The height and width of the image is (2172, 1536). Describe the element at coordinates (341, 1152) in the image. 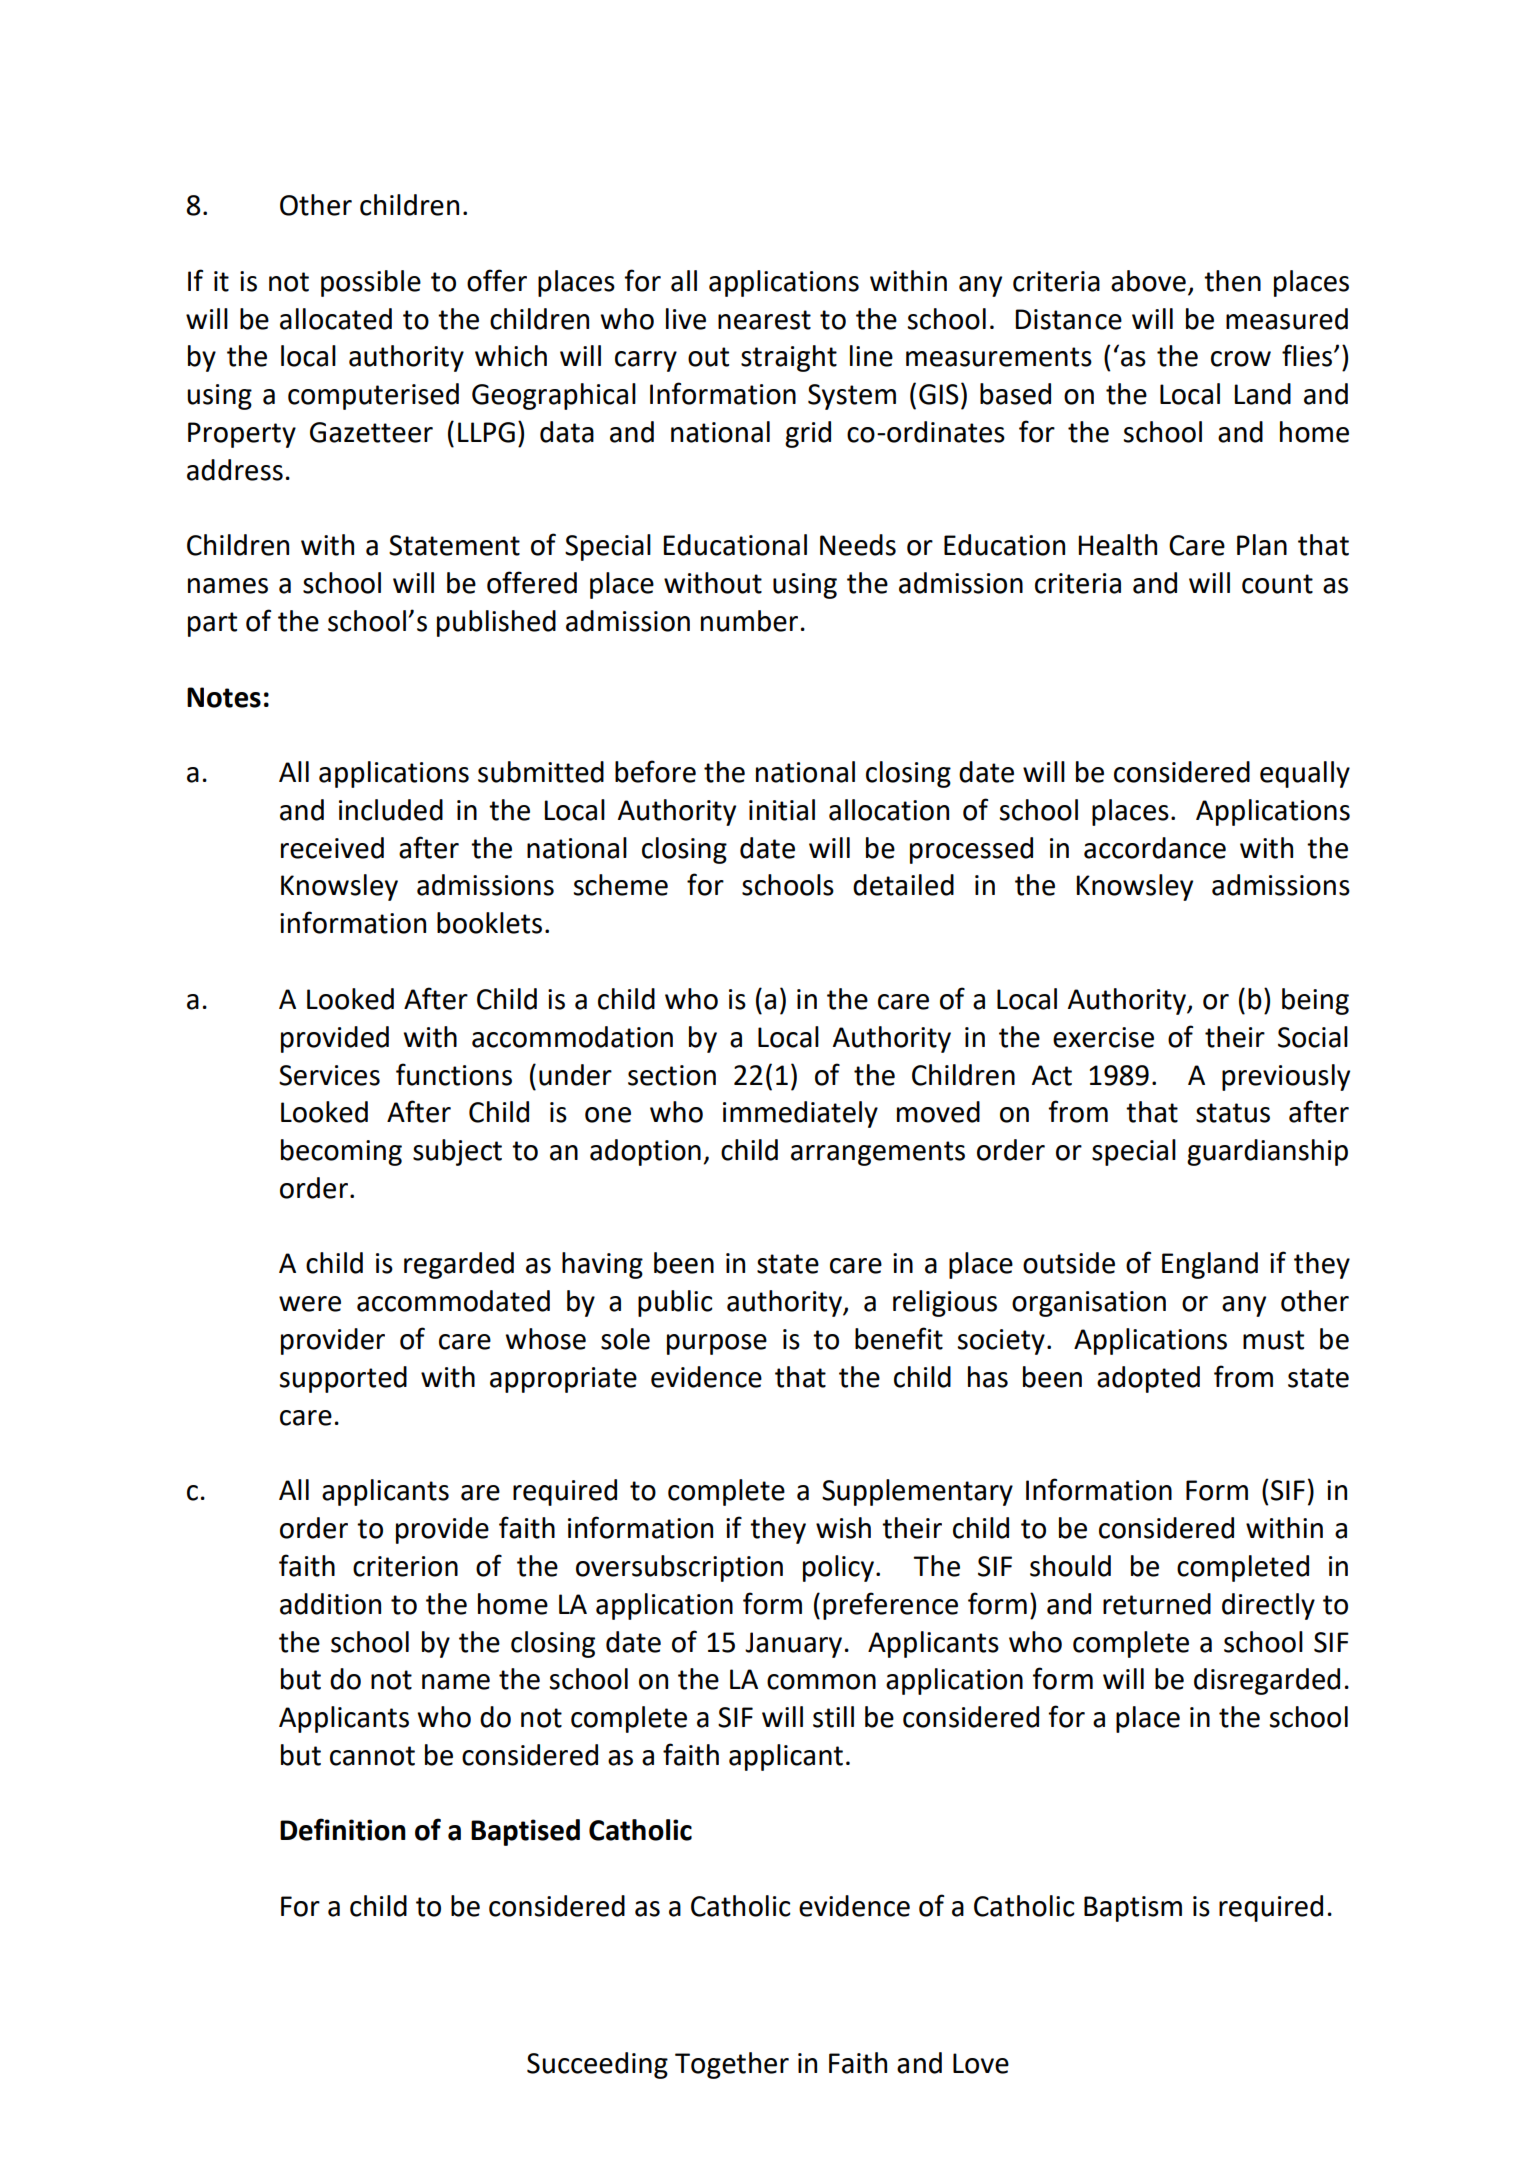

I see `becoming` at that location.
